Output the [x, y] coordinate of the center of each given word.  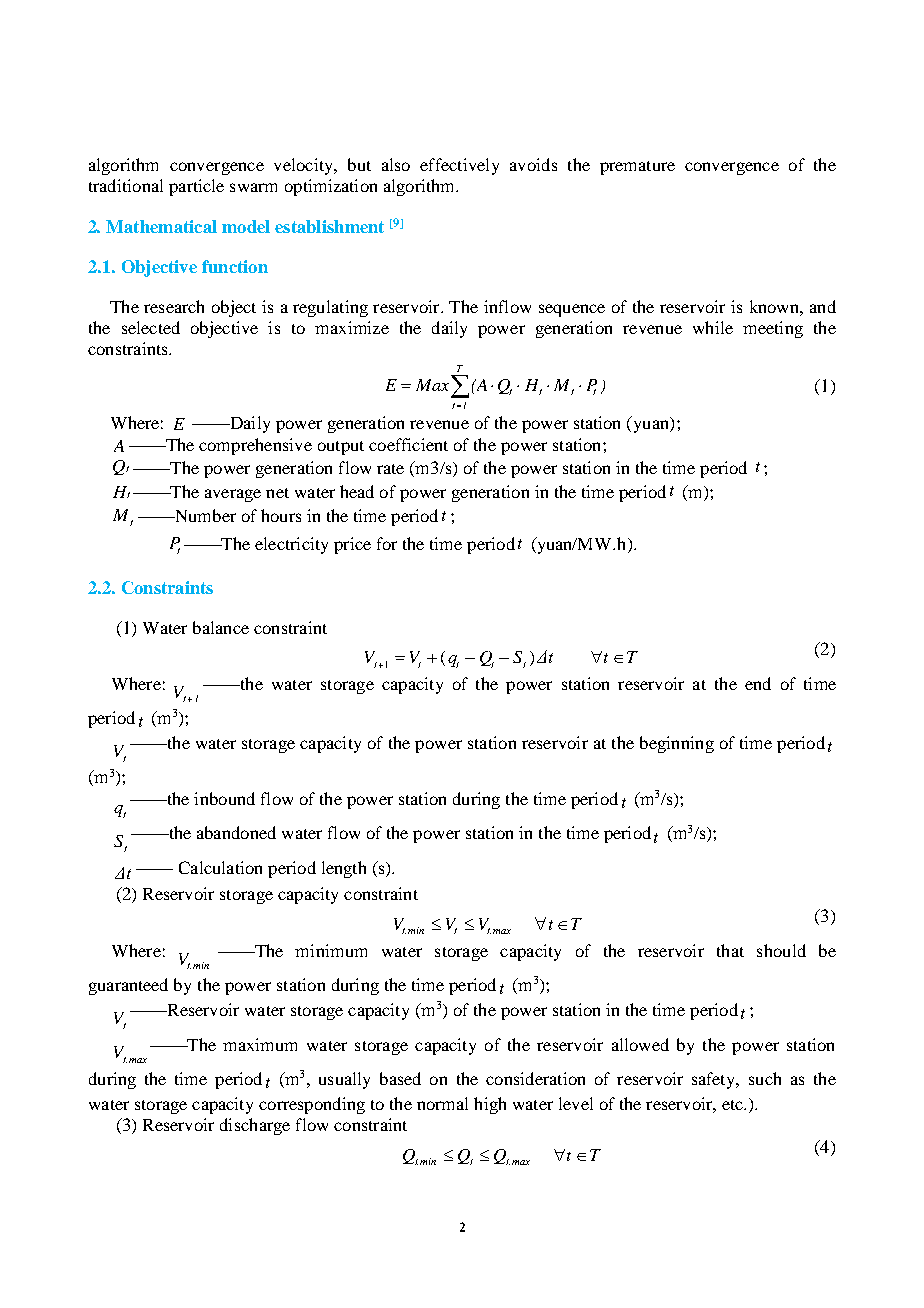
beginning [677, 744]
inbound [224, 798]
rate [390, 469]
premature [637, 168]
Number [204, 515]
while [713, 327]
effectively [459, 166]
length [344, 869]
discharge [255, 1126]
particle [196, 187]
